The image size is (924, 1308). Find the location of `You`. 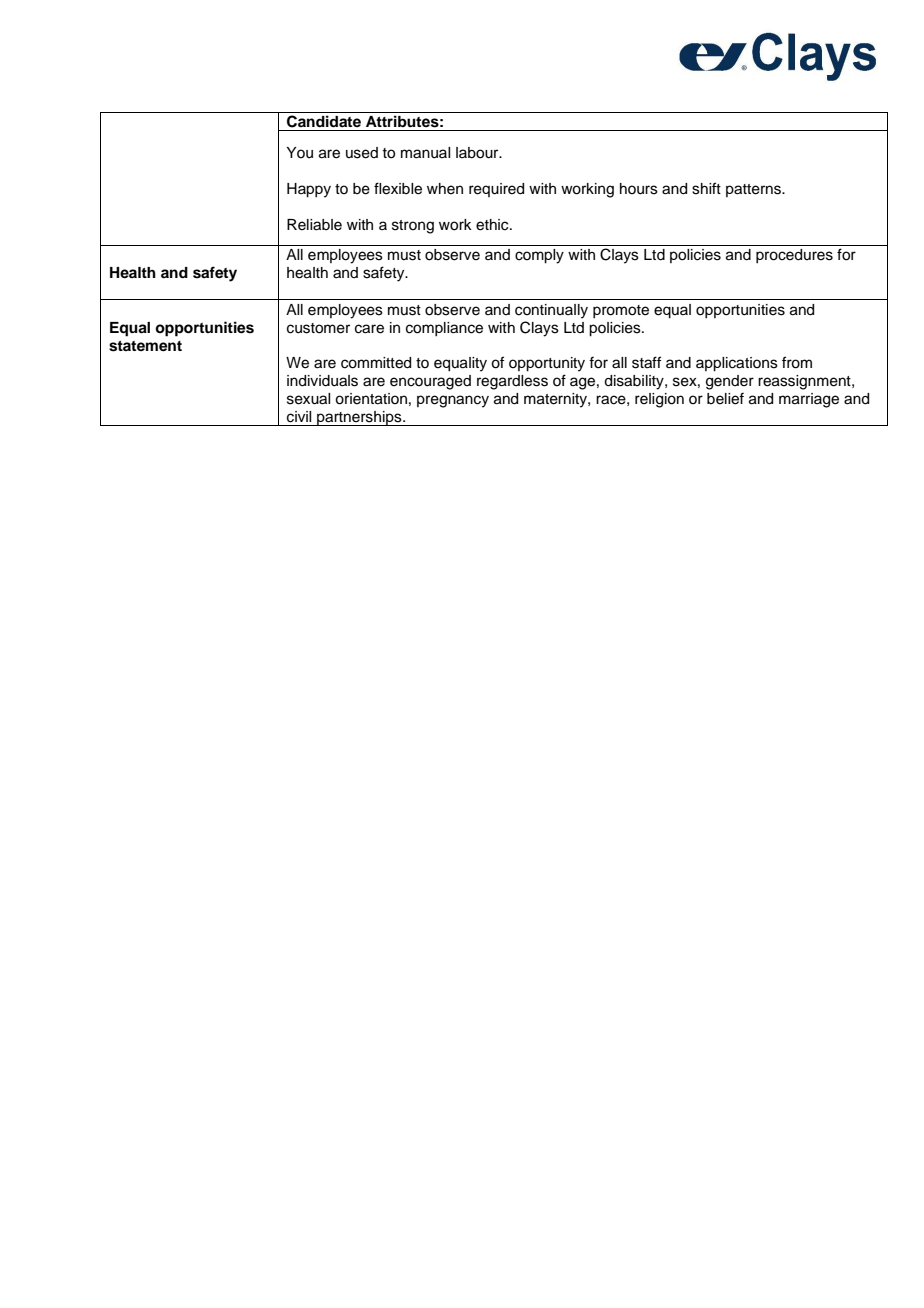

You is located at coordinates (299, 153).
